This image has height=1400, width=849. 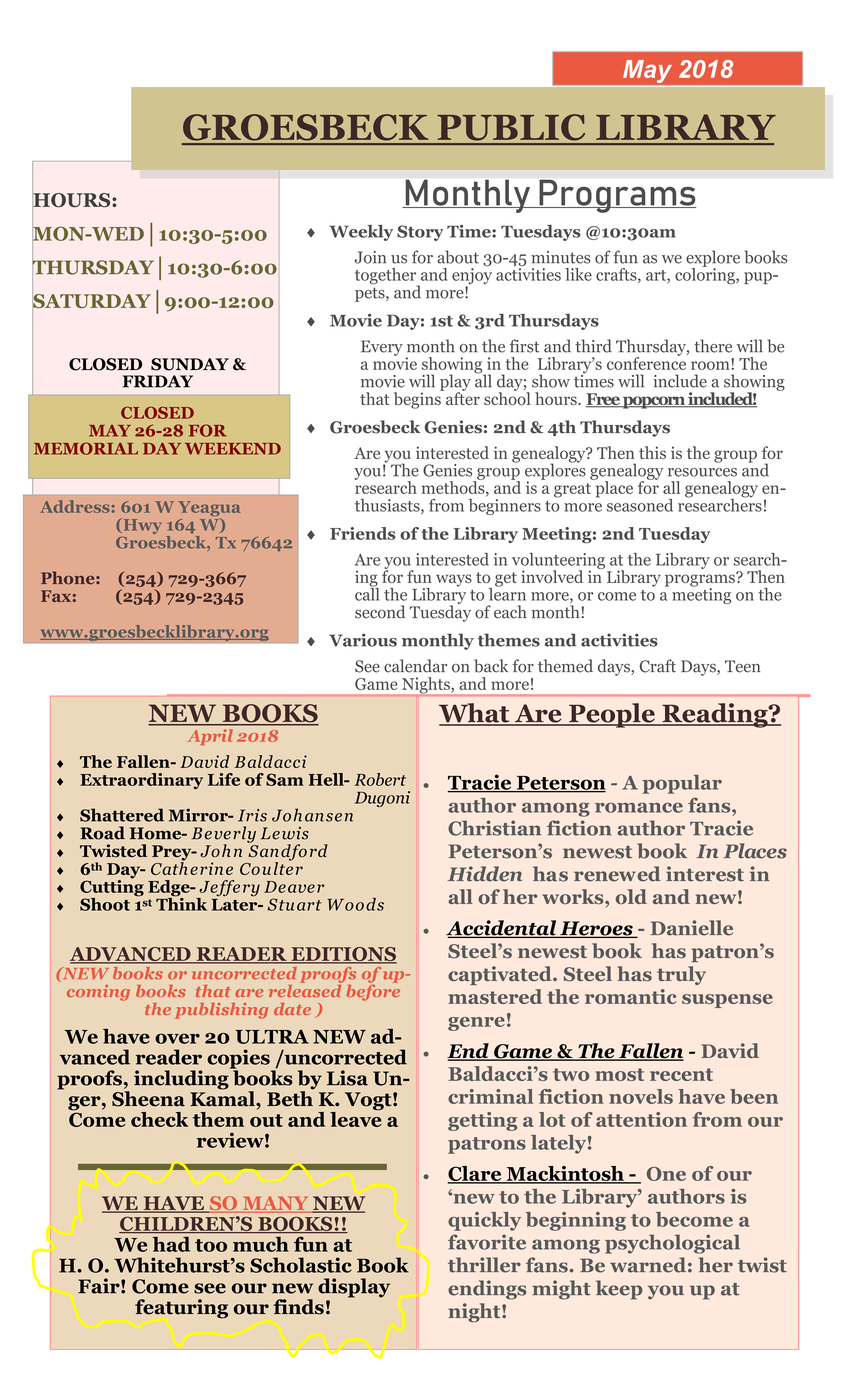 What do you see at coordinates (171, 1244) in the image?
I see `had` at bounding box center [171, 1244].
